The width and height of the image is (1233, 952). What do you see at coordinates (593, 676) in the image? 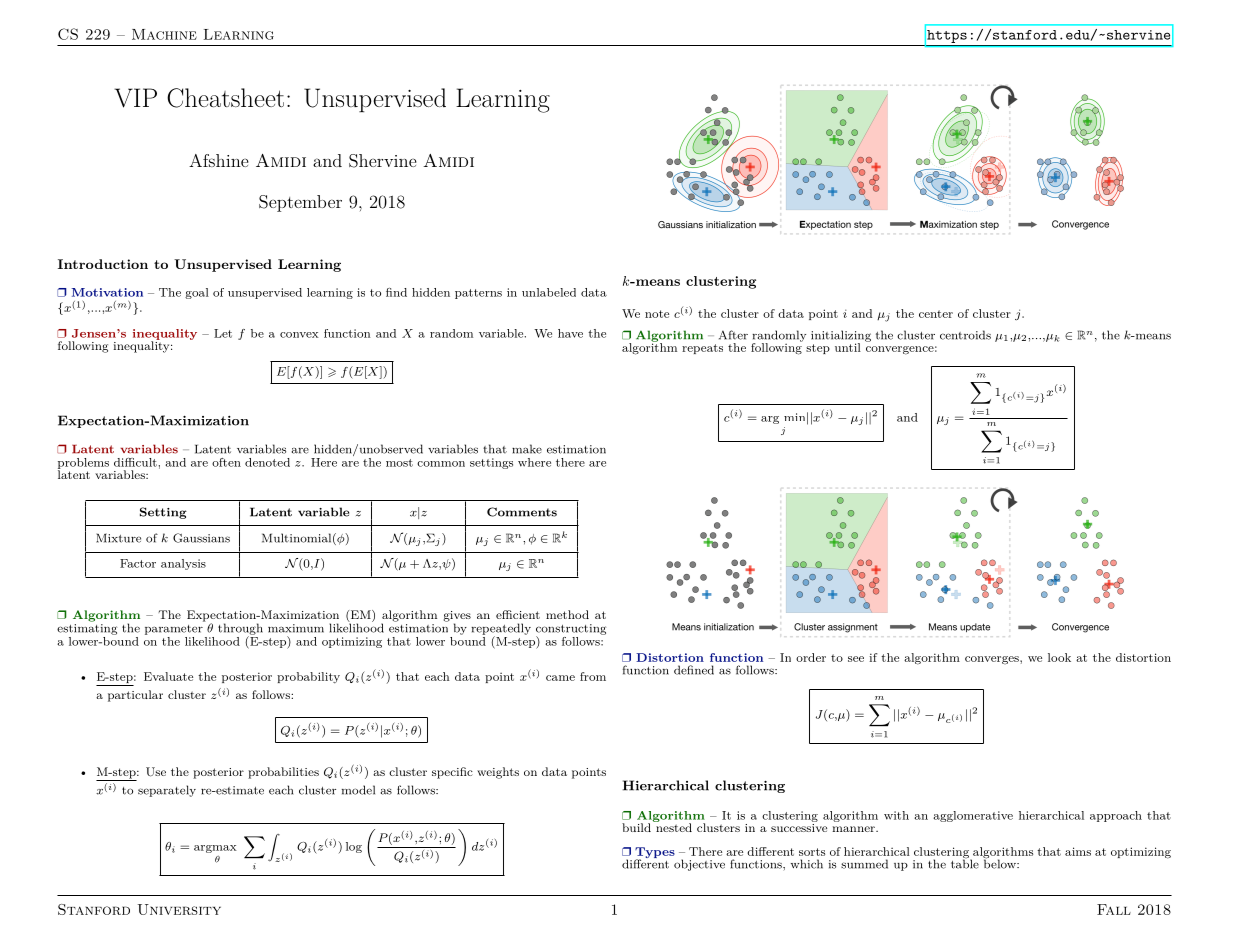
I see `from` at bounding box center [593, 676].
